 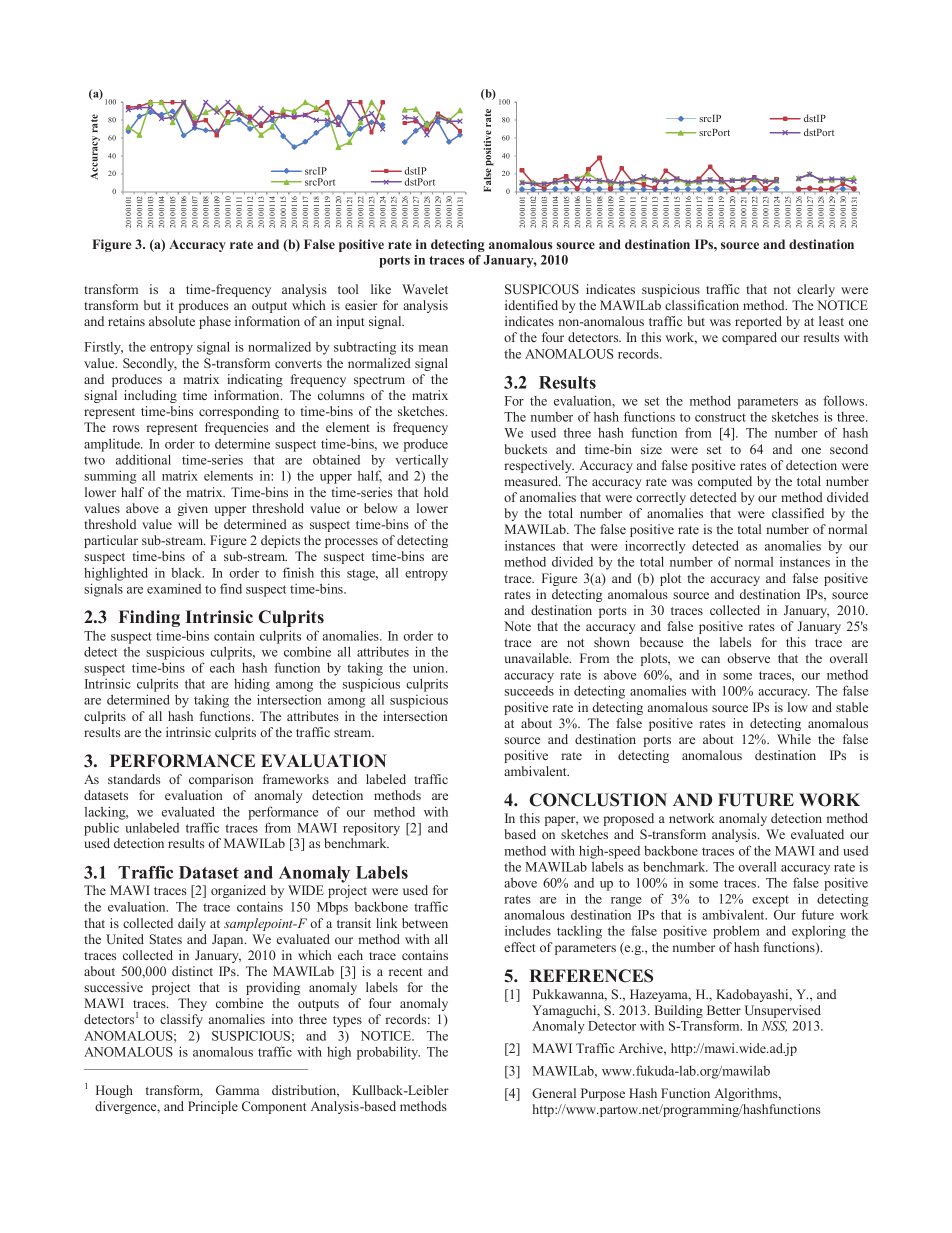 I want to click on reported, so click(x=758, y=322).
